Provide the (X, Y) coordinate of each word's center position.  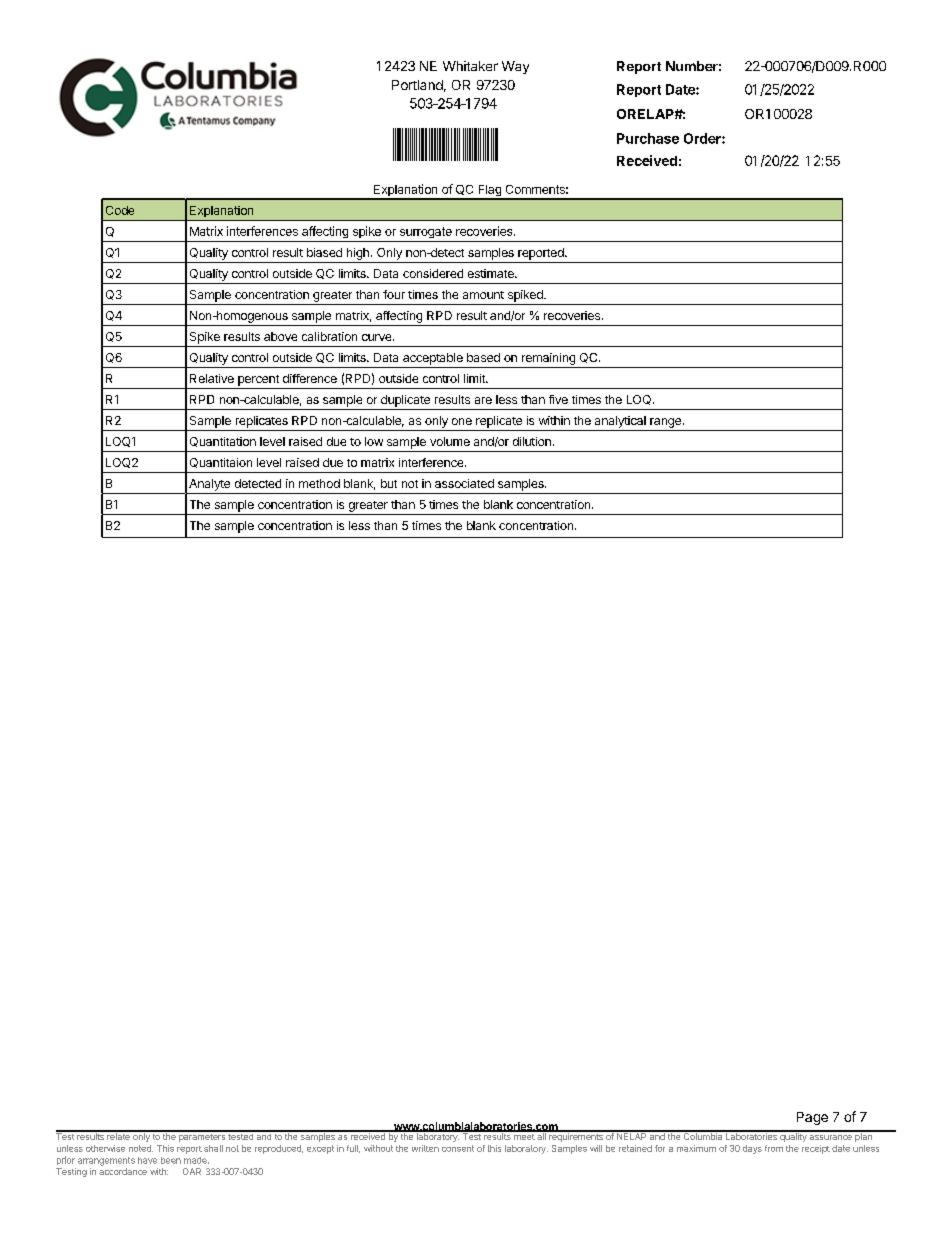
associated (464, 483)
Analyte (209, 485)
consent (458, 1148)
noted (141, 1148)
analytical (620, 422)
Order (703, 138)
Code (120, 210)
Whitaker (470, 66)
